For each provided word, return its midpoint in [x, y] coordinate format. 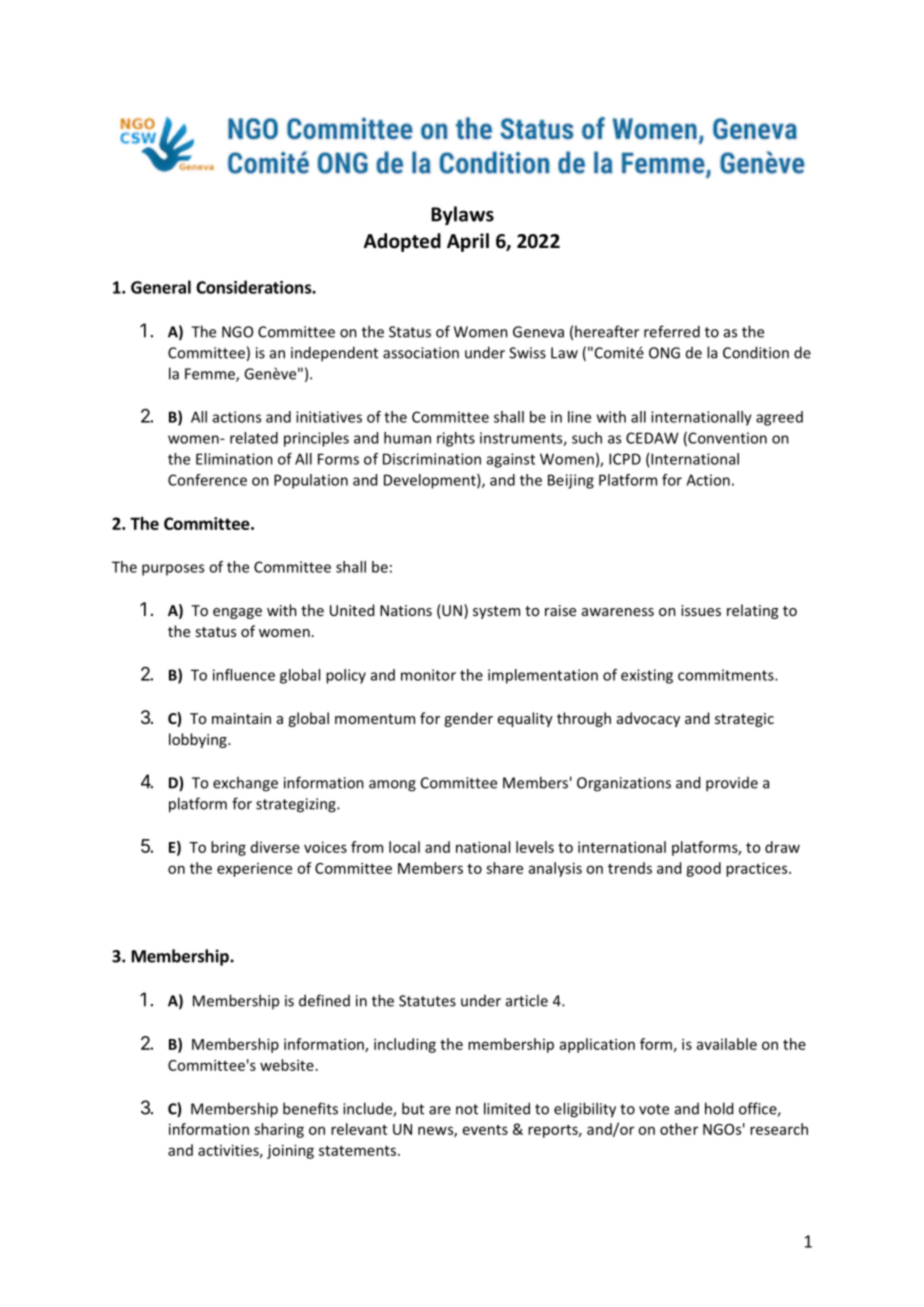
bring [228, 848]
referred [672, 331]
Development [431, 481]
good [703, 869]
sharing [279, 1130]
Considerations [254, 287]
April [468, 242]
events [485, 1130]
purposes [173, 570]
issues [701, 610]
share [504, 868]
